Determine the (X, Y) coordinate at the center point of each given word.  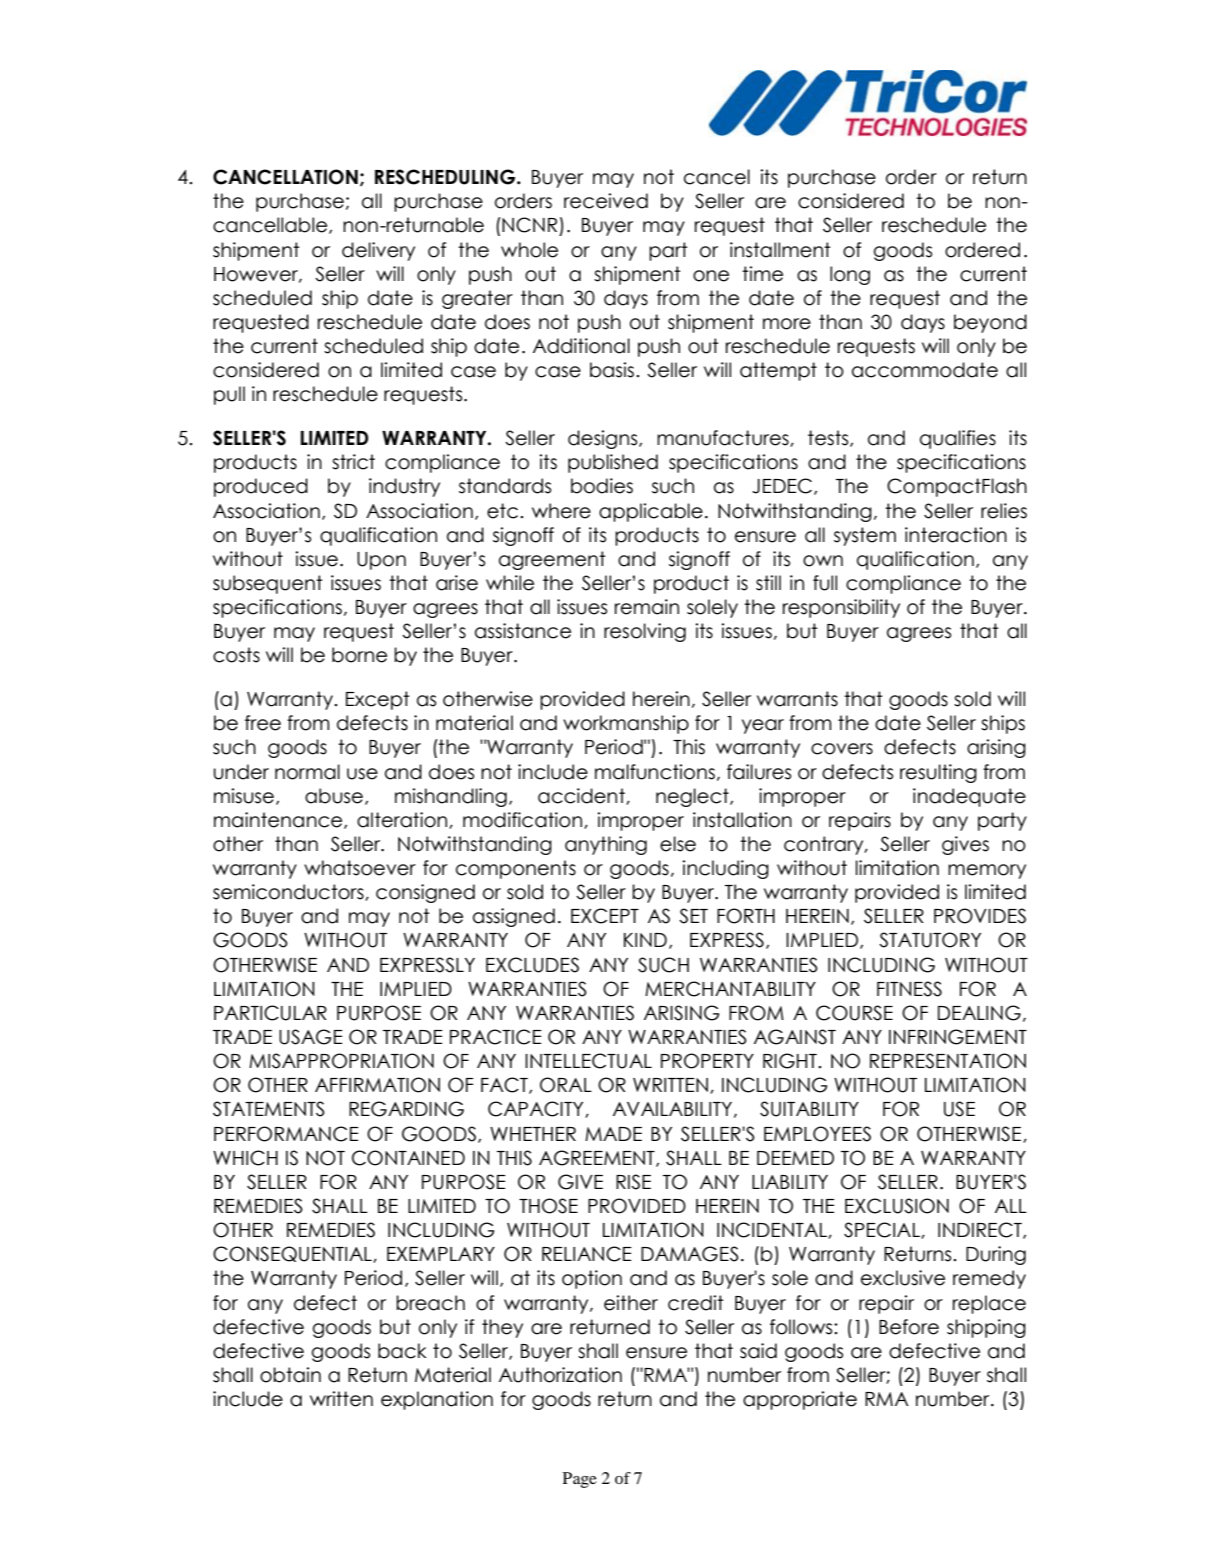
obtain (290, 1375)
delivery (378, 251)
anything (606, 845)
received (606, 201)
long (850, 275)
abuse (334, 796)
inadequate (969, 797)
